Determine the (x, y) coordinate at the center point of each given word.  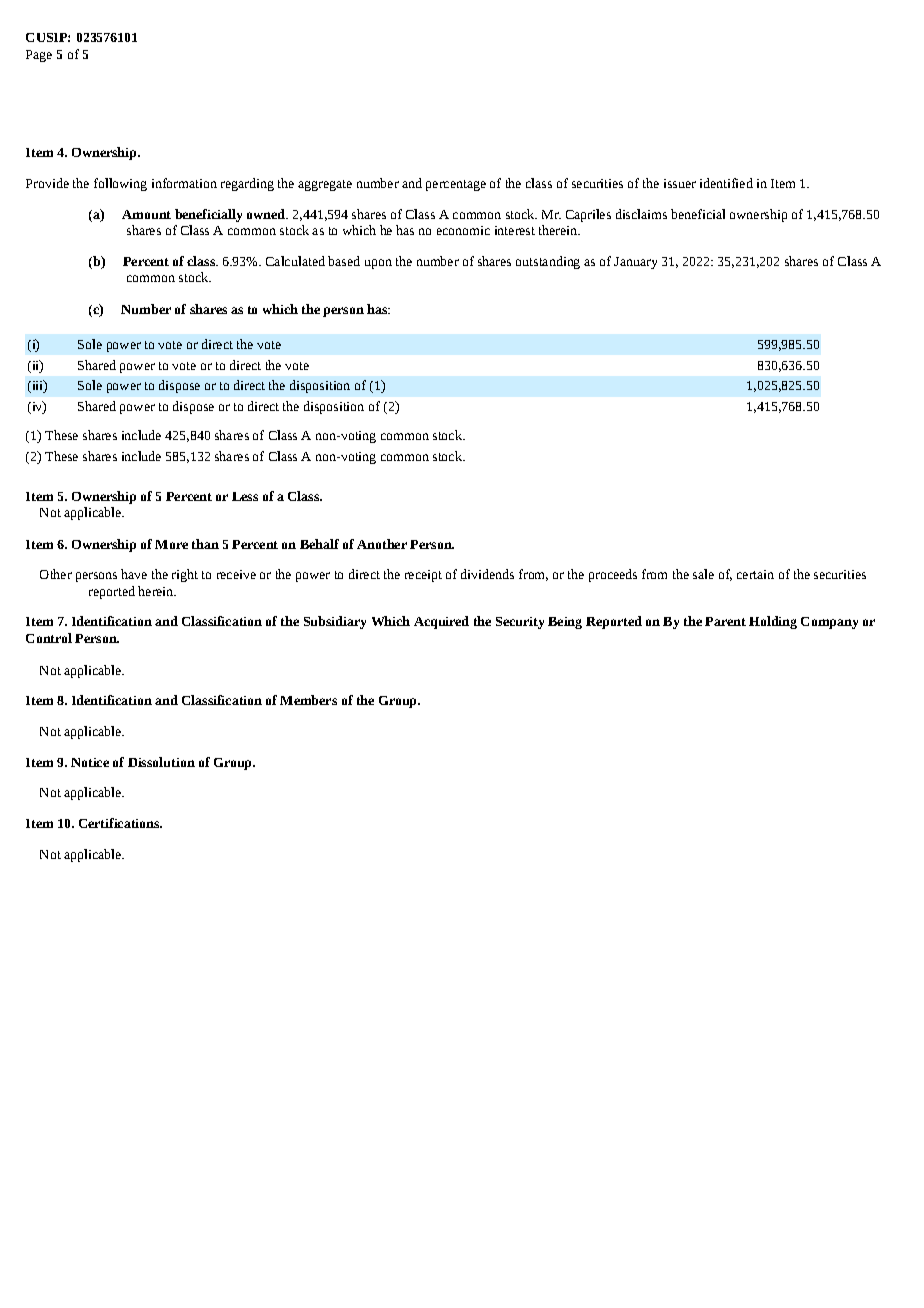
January (635, 263)
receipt (423, 576)
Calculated (295, 261)
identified (726, 183)
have (134, 574)
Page (39, 56)
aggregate (325, 185)
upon (378, 264)
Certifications (120, 823)
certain (755, 574)
